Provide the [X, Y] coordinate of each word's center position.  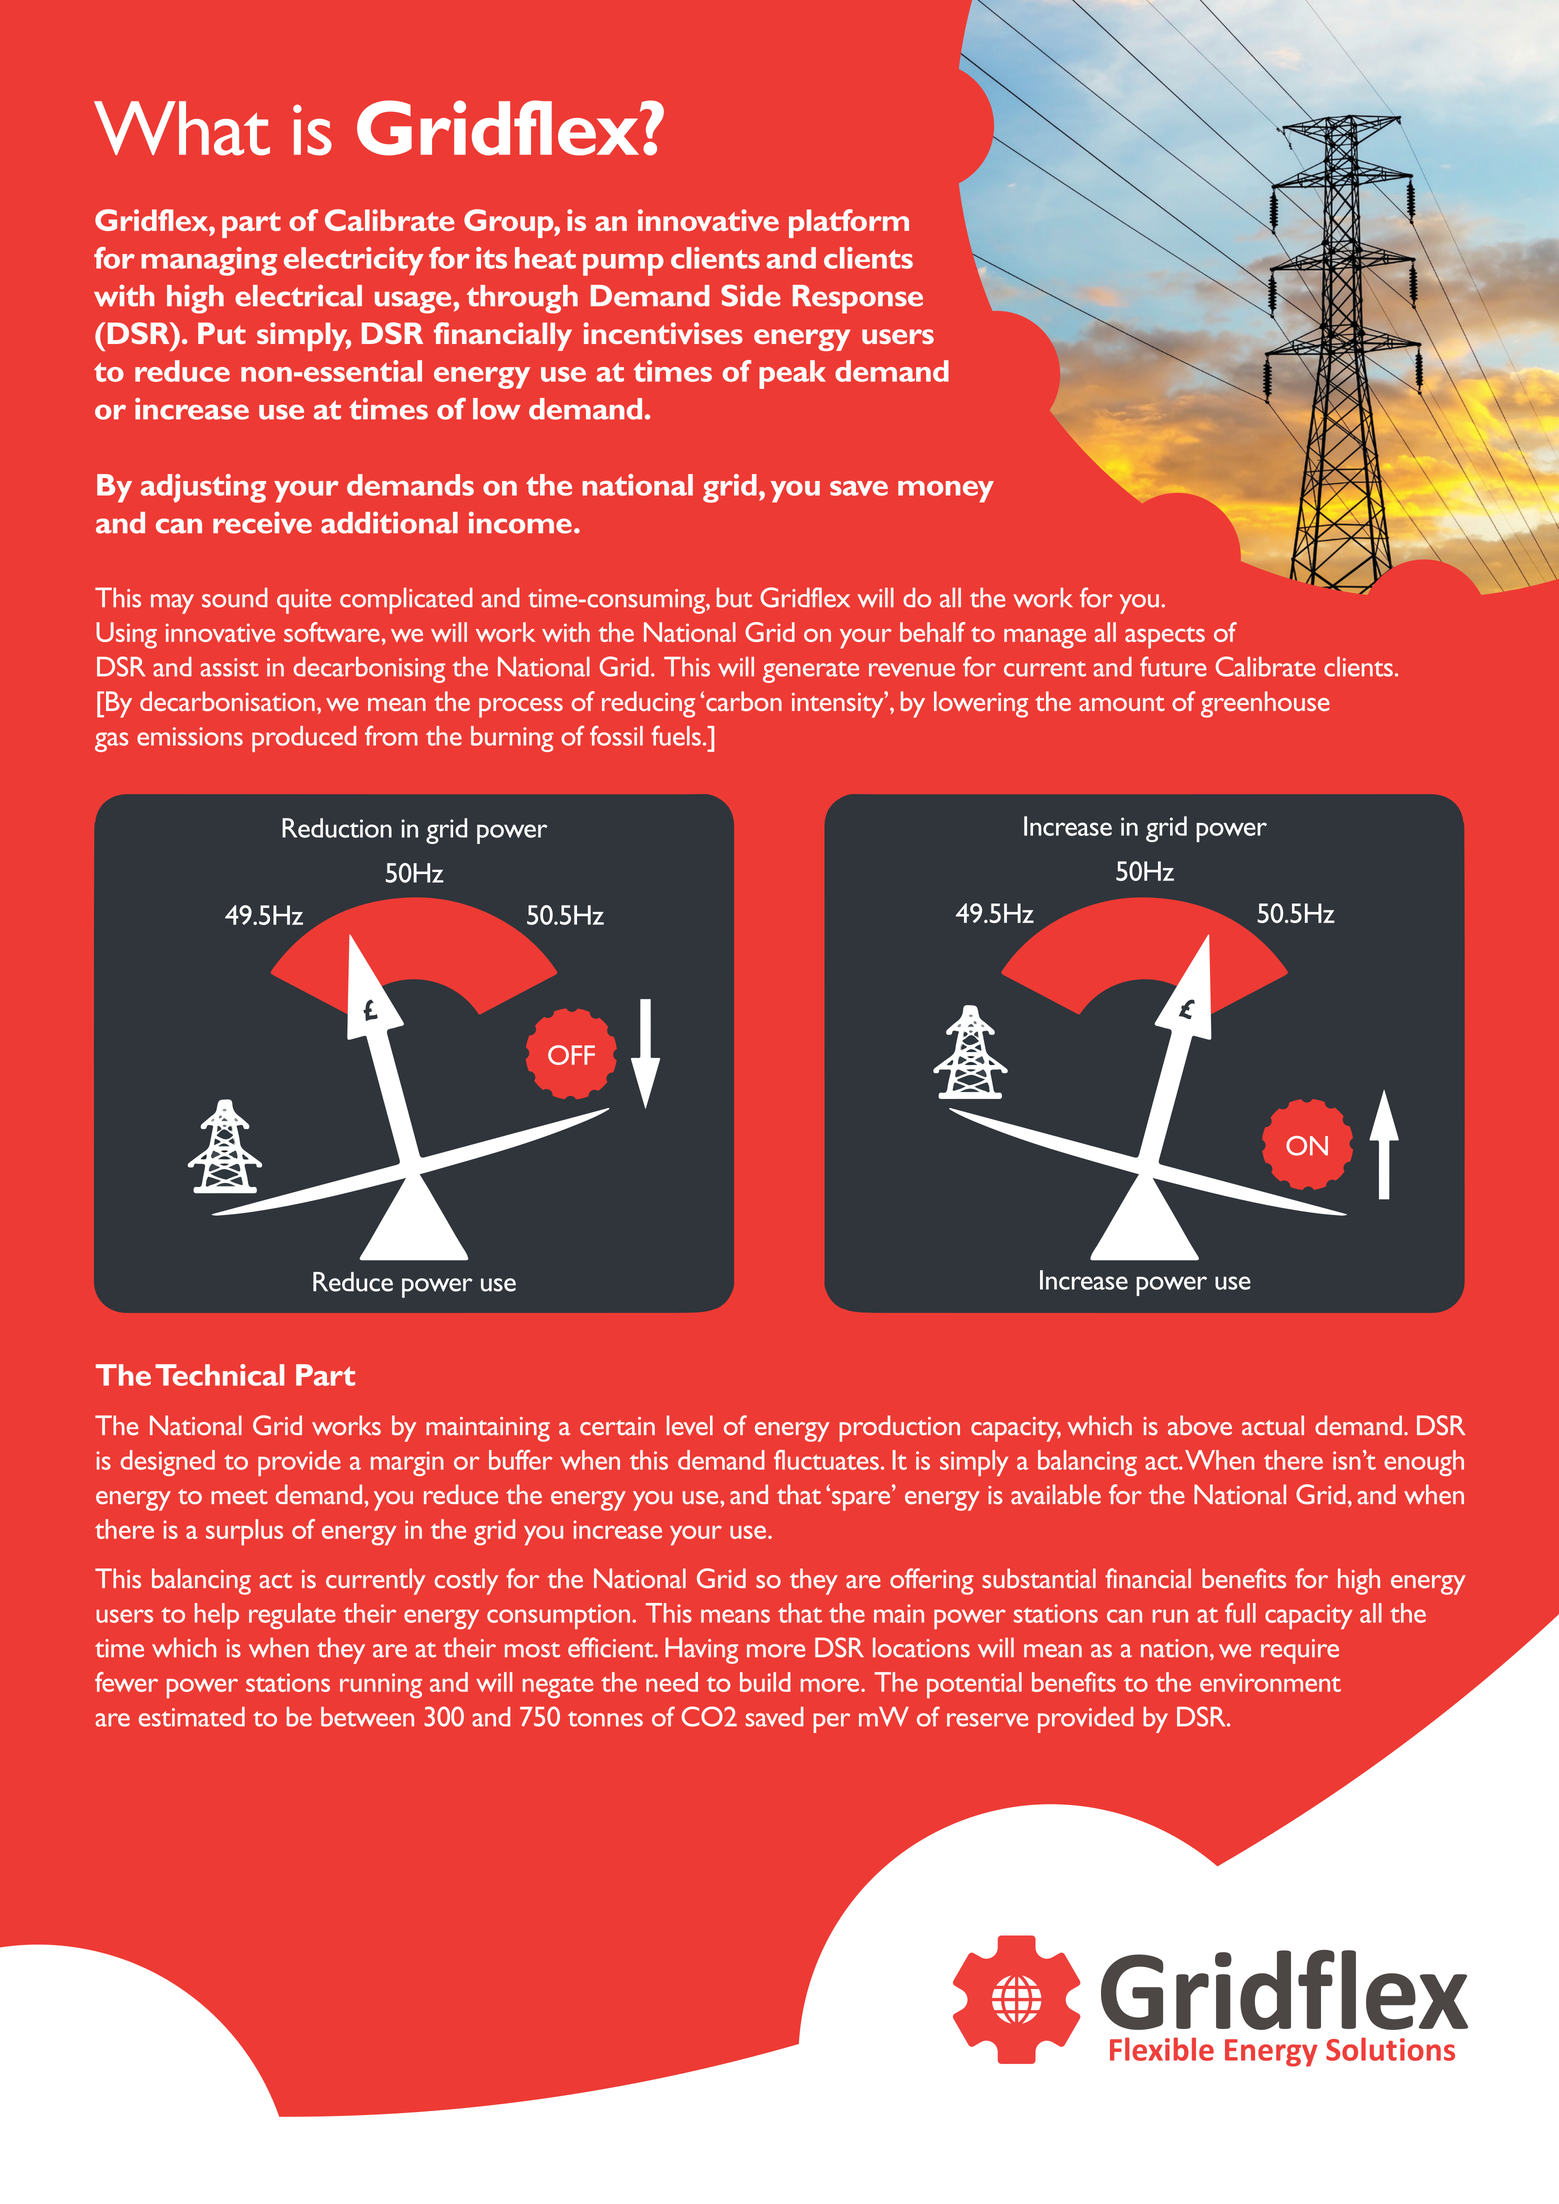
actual [1273, 1425]
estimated [192, 1717]
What [182, 128]
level [690, 1425]
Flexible [1162, 2049]
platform [849, 223]
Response [858, 299]
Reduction [337, 828]
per [831, 1723]
